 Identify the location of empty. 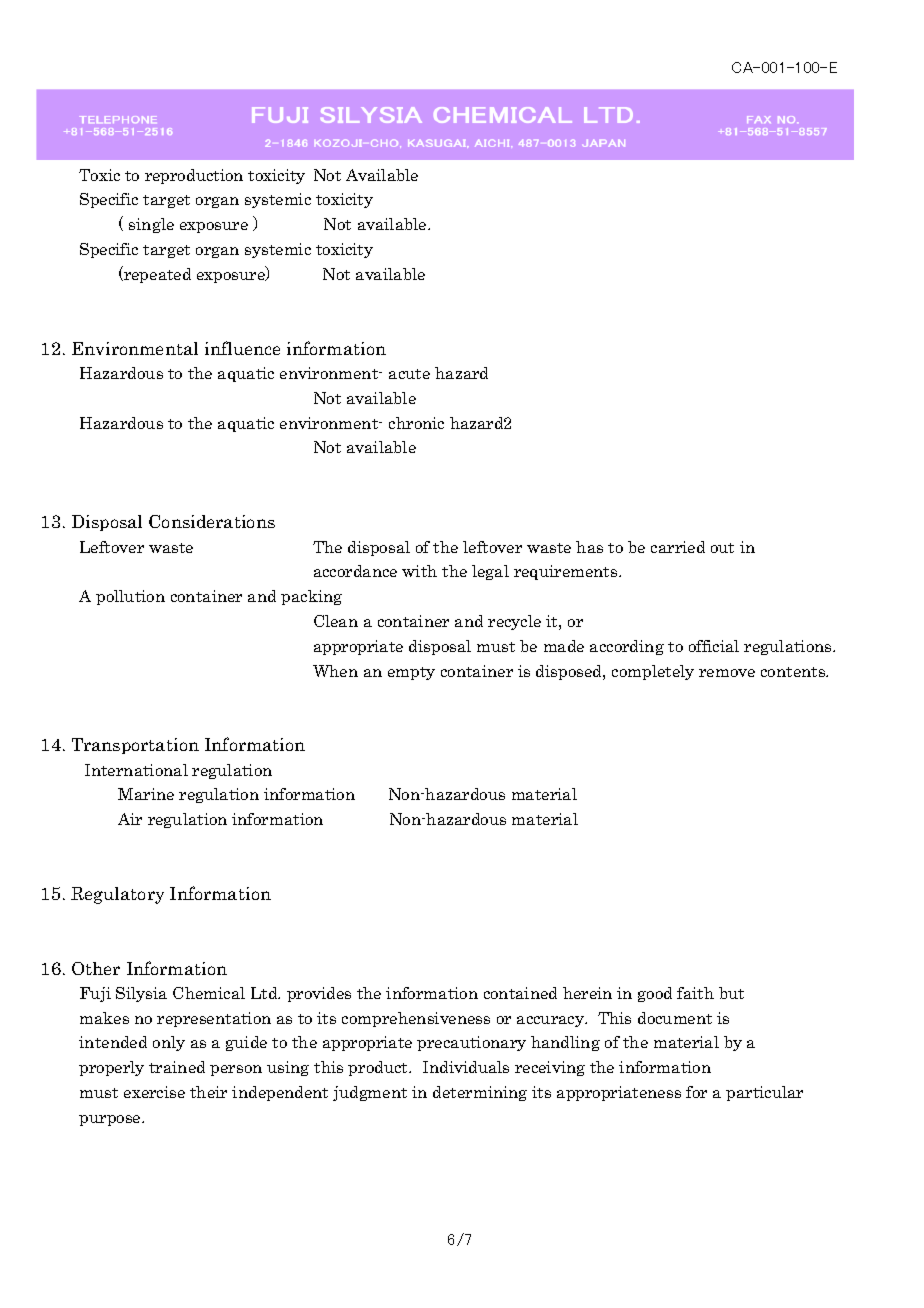
(411, 673).
